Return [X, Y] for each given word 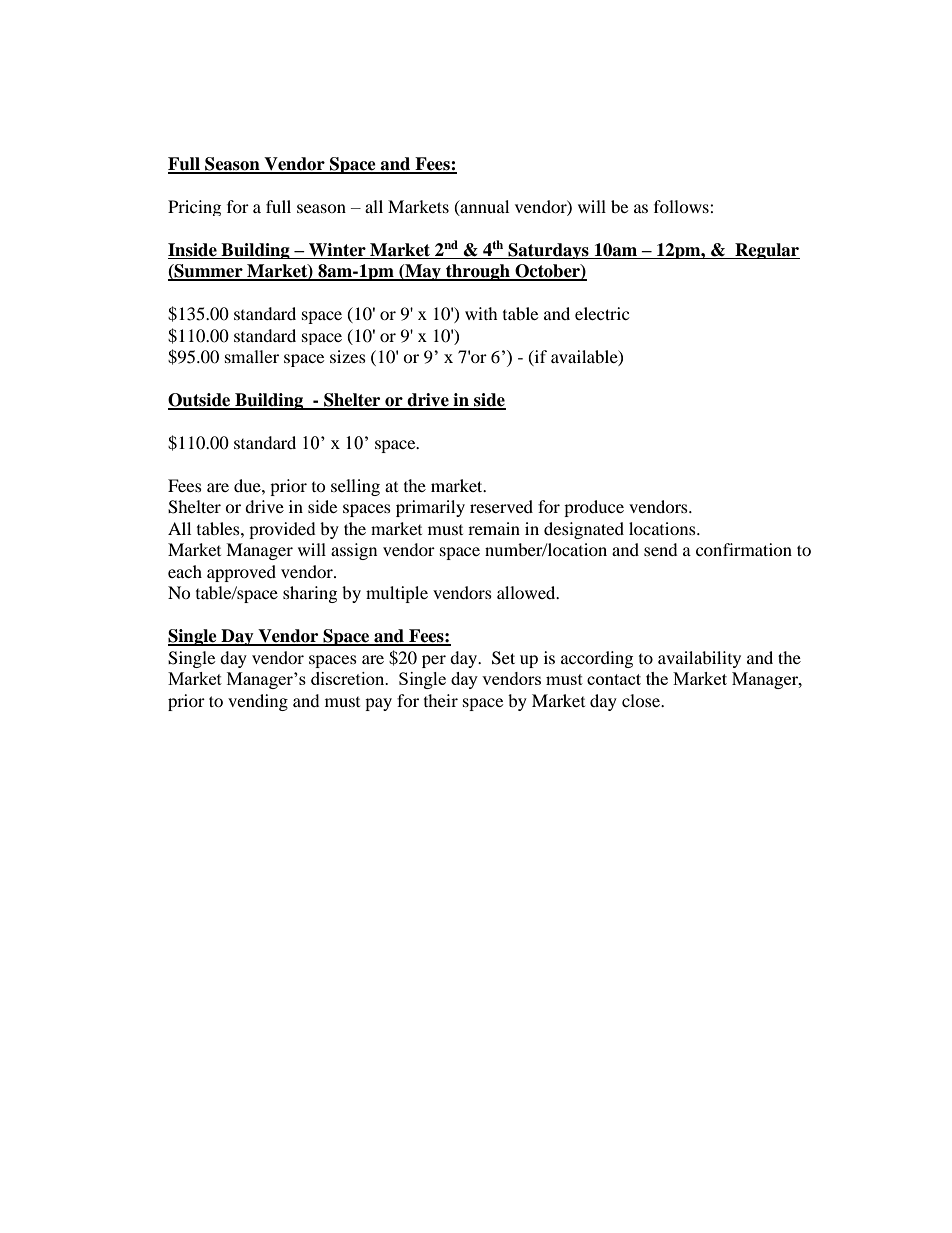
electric [602, 313]
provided [282, 530]
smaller [252, 356]
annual [483, 207]
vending [258, 702]
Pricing [194, 208]
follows [682, 206]
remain [494, 528]
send [661, 549]
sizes [348, 356]
